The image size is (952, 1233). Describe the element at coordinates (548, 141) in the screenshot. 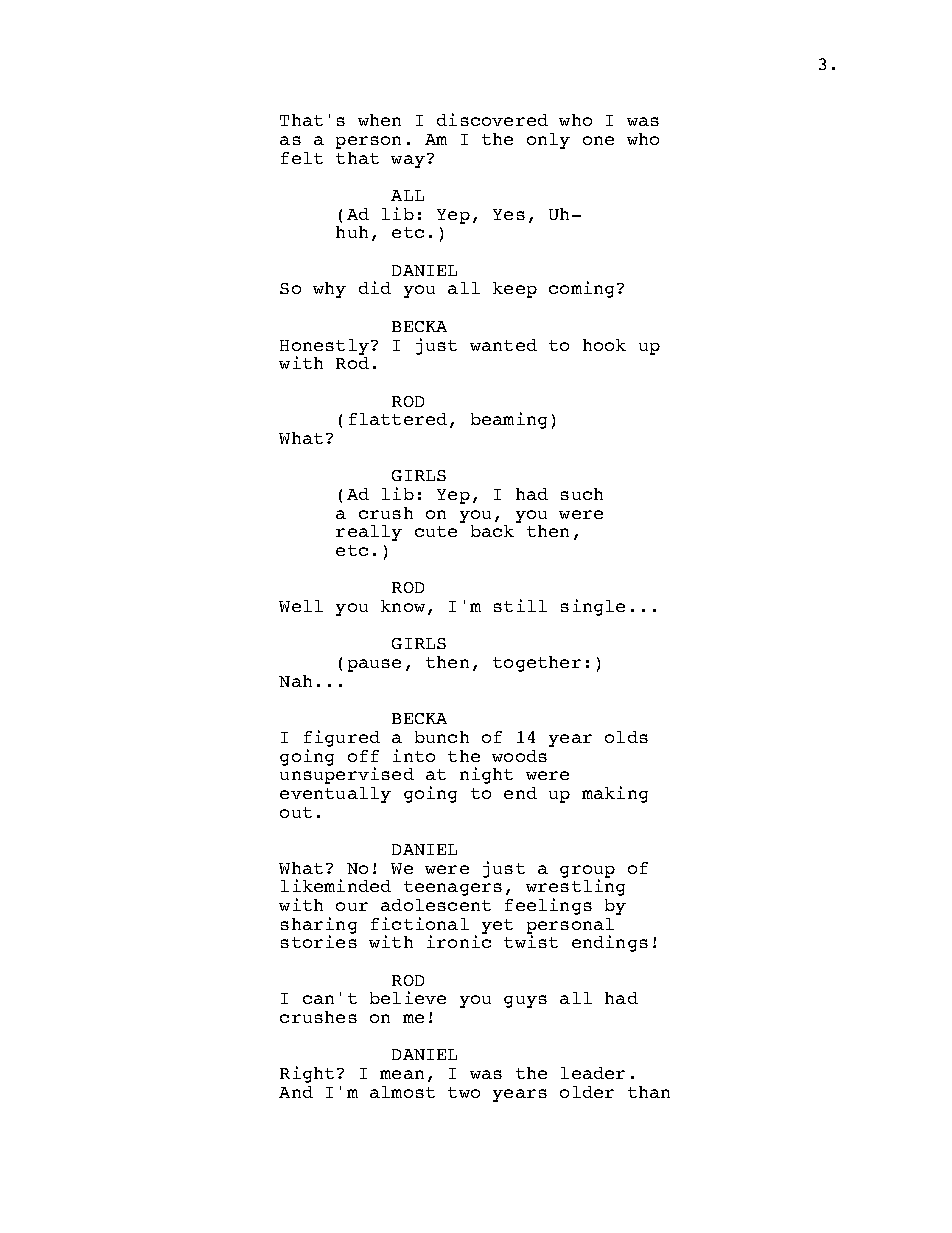

I see `only` at that location.
